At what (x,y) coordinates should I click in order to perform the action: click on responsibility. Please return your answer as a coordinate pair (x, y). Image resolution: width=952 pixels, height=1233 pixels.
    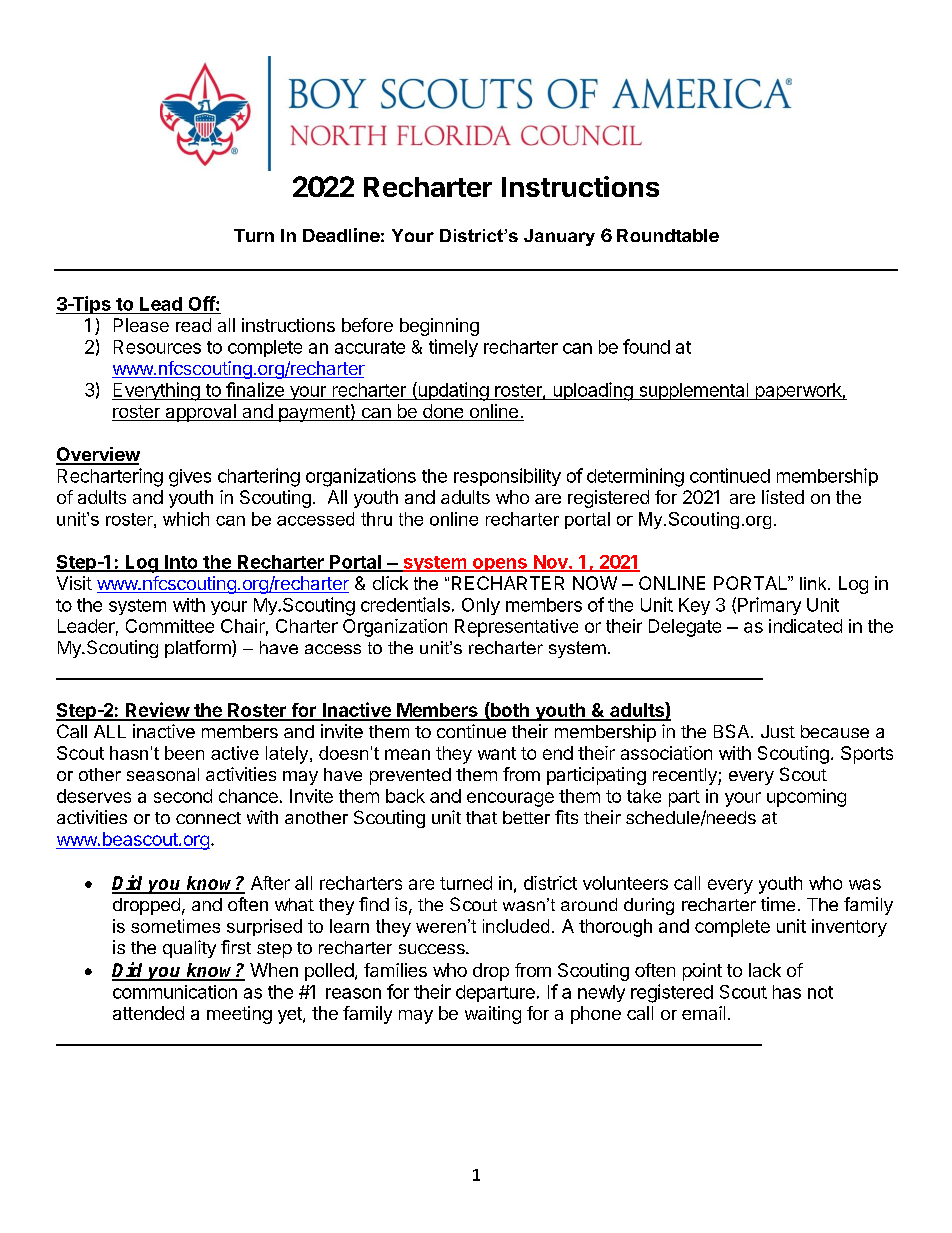
    Looking at the image, I should click on (507, 477).
